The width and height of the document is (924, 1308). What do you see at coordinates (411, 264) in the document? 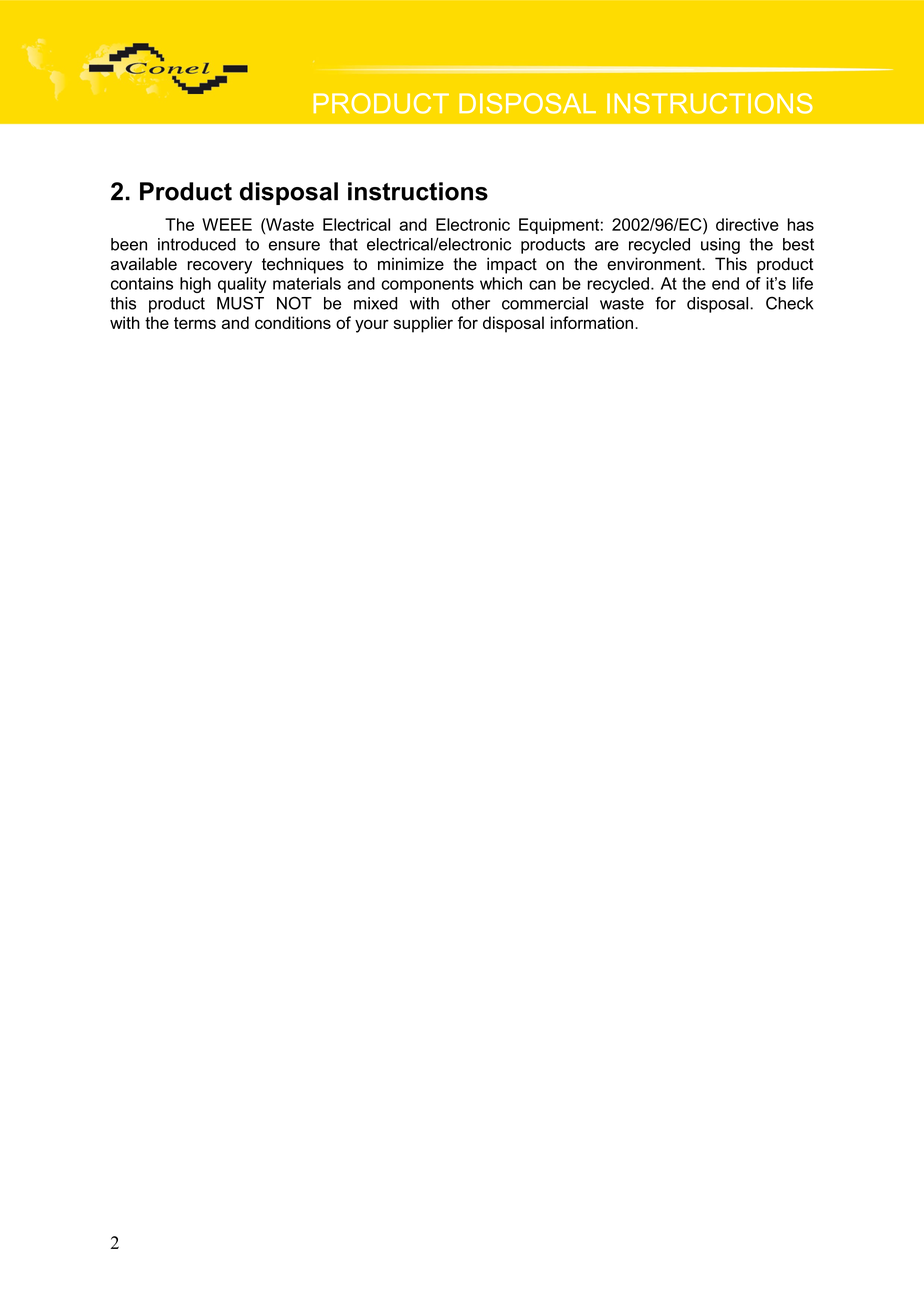
I see `minimize` at bounding box center [411, 264].
